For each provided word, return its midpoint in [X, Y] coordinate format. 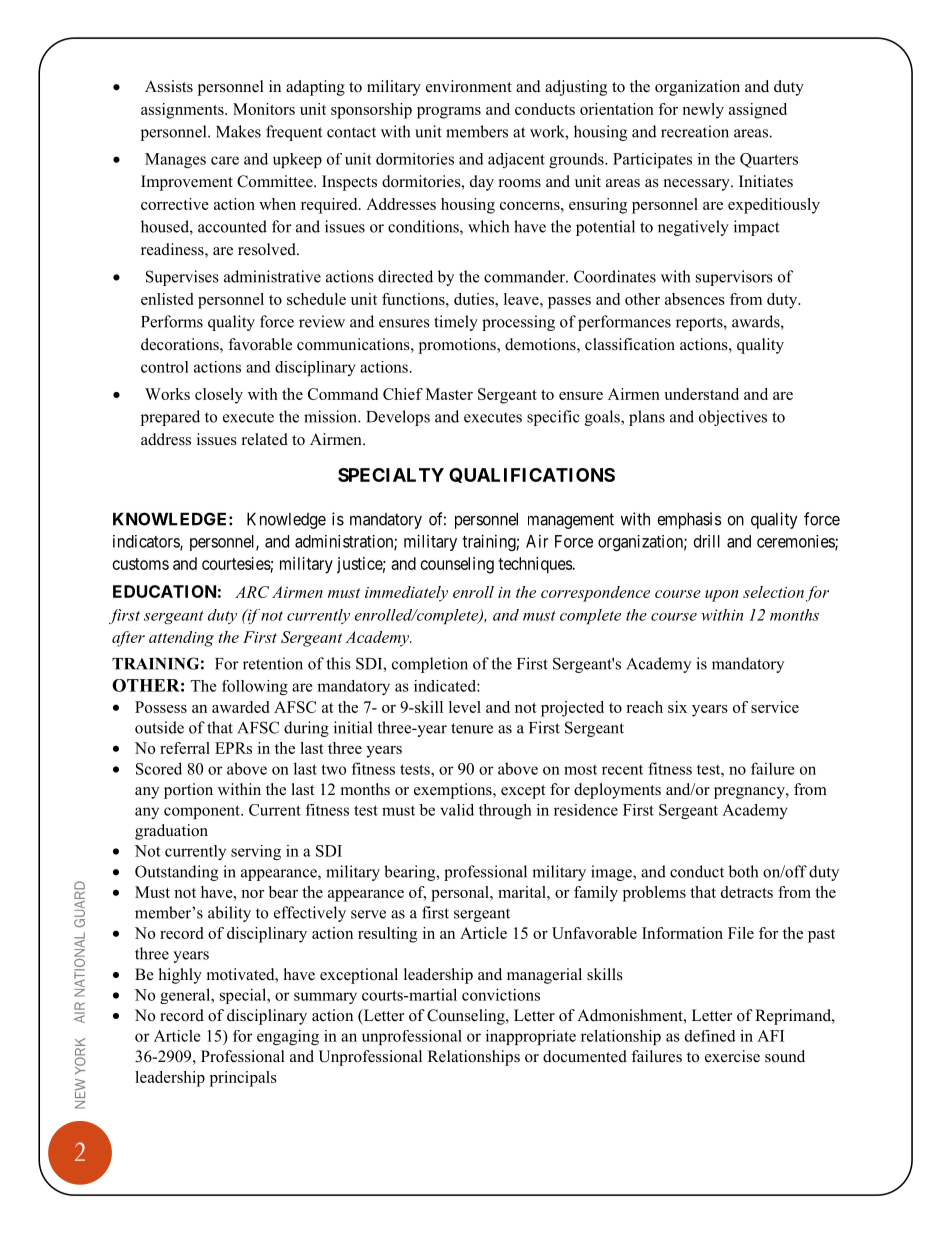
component [203, 812]
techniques [535, 565]
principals [243, 1079]
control [165, 367]
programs [449, 113]
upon [721, 596]
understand [701, 394]
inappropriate [531, 1037]
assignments [183, 111]
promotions [458, 346]
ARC [252, 592]
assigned [758, 111]
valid [457, 810]
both [743, 871]
